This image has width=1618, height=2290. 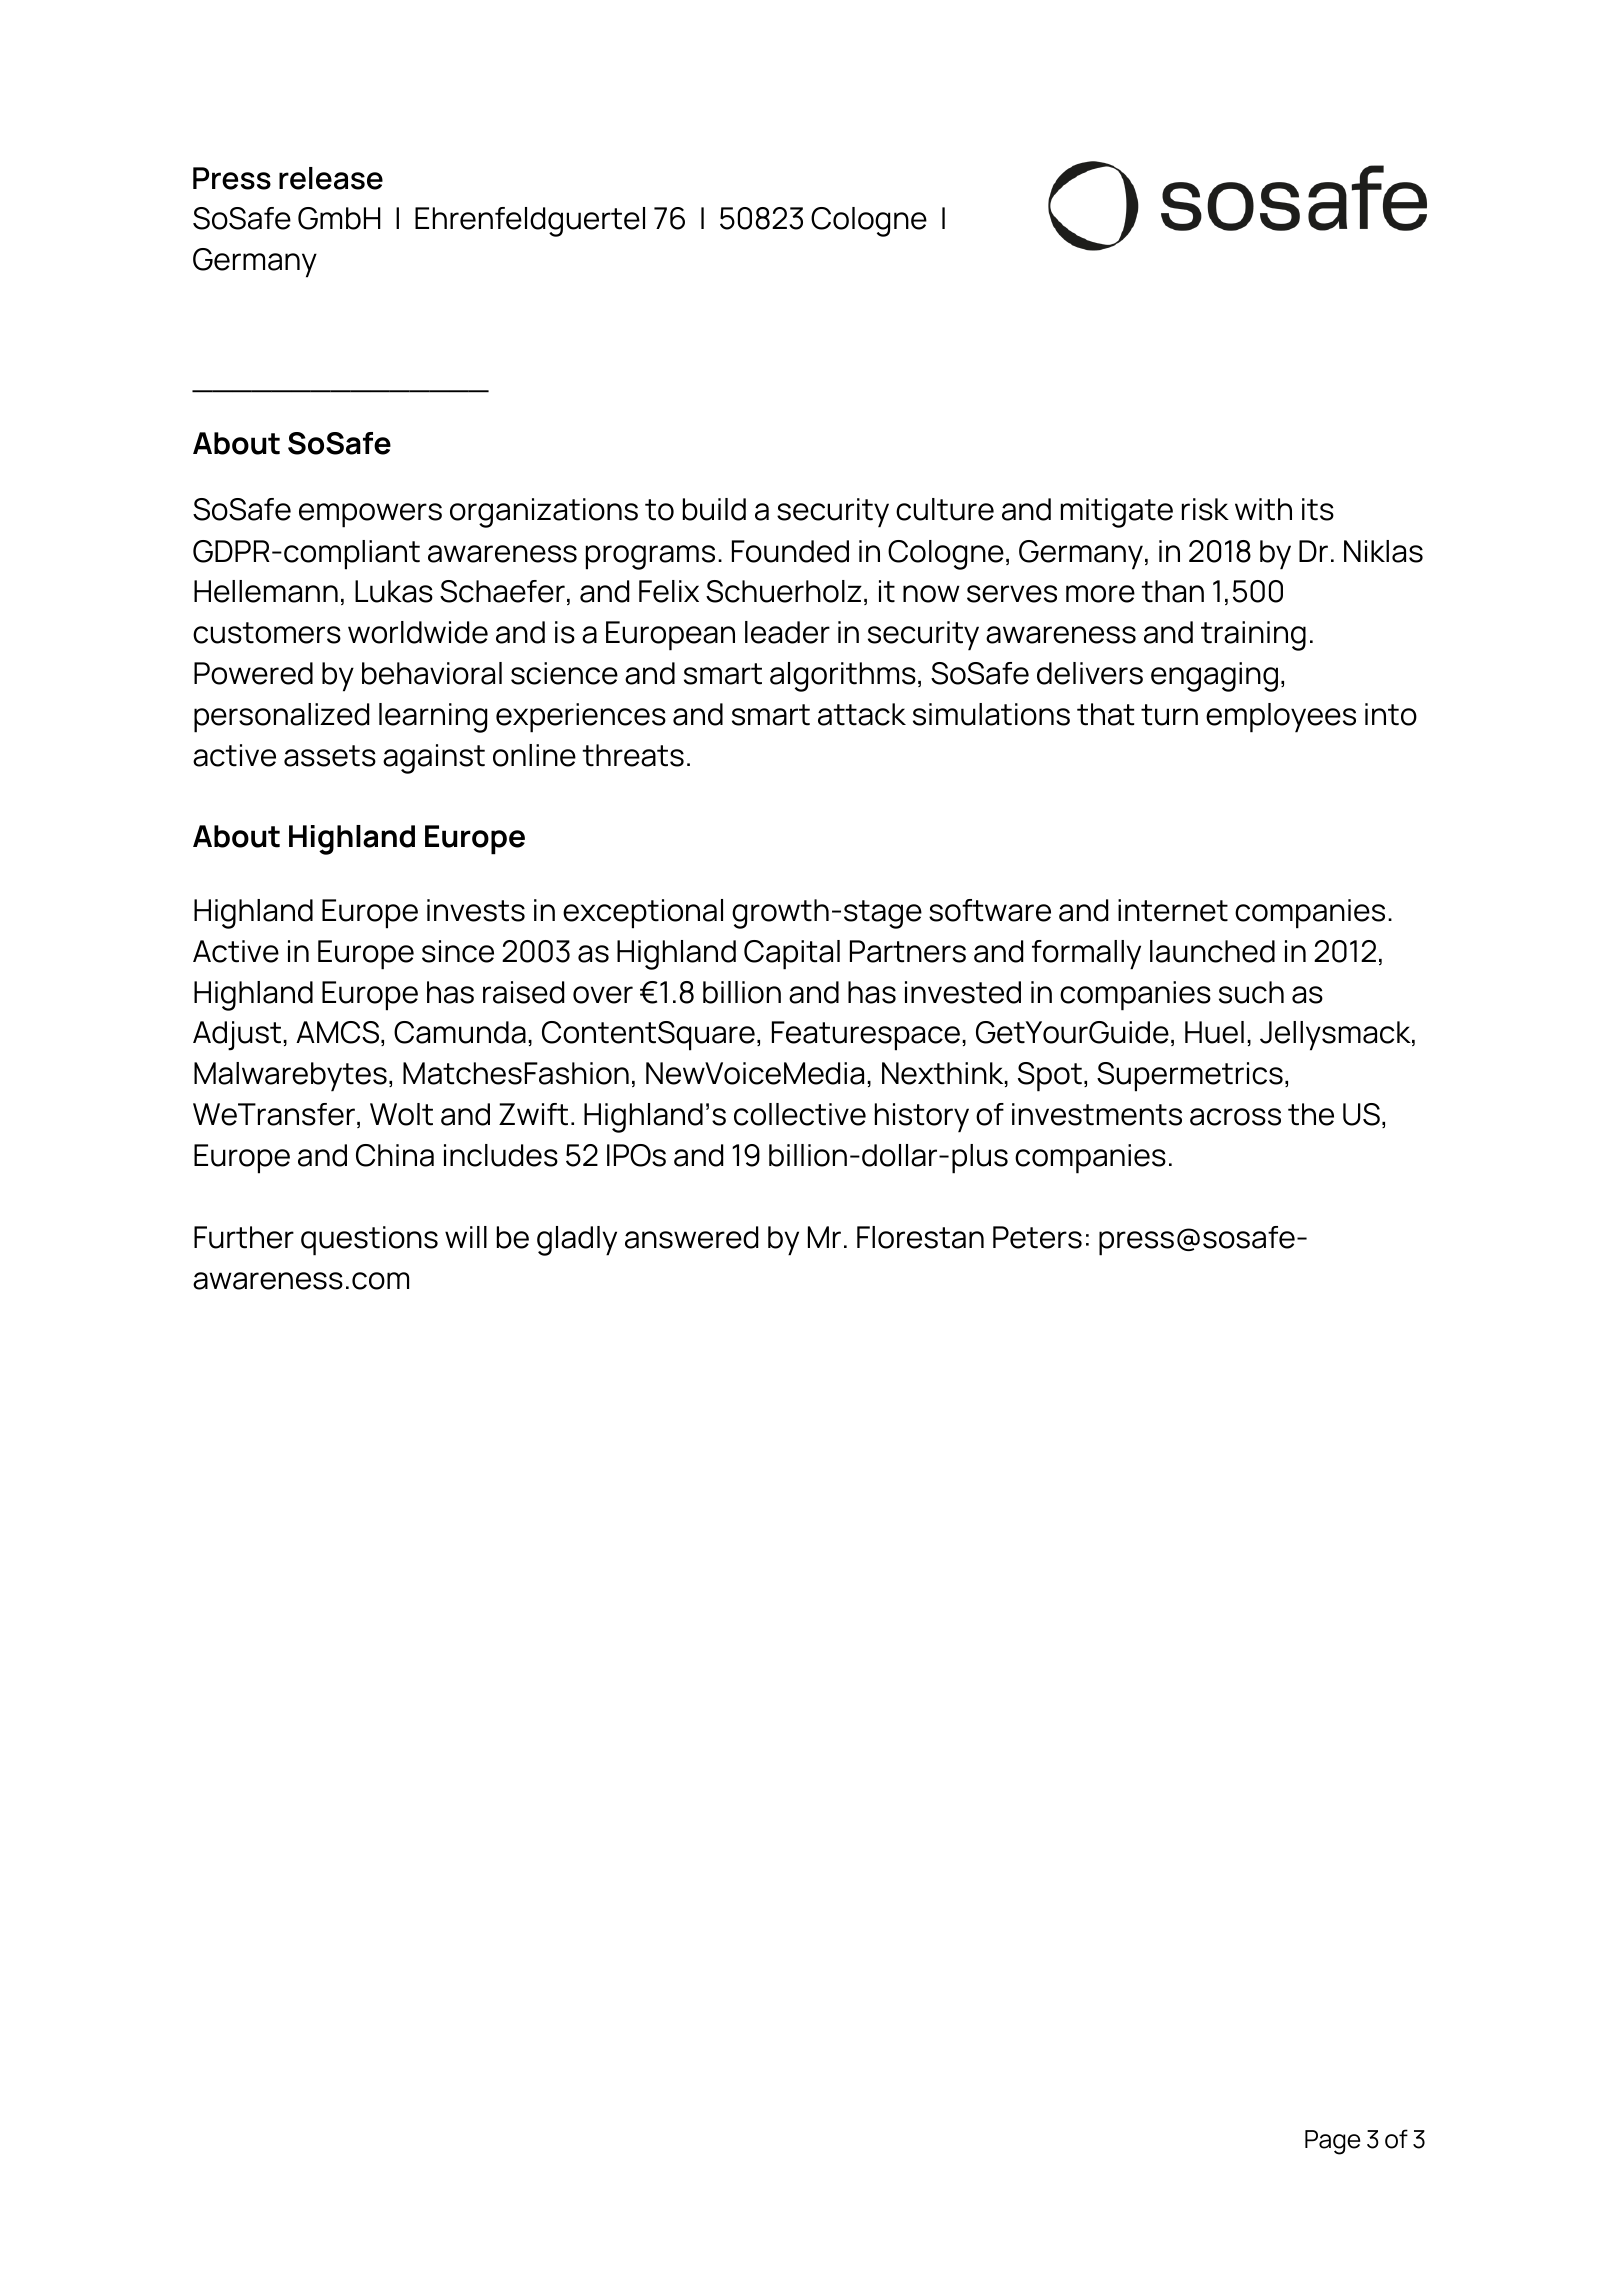 I want to click on questions, so click(x=369, y=1241).
